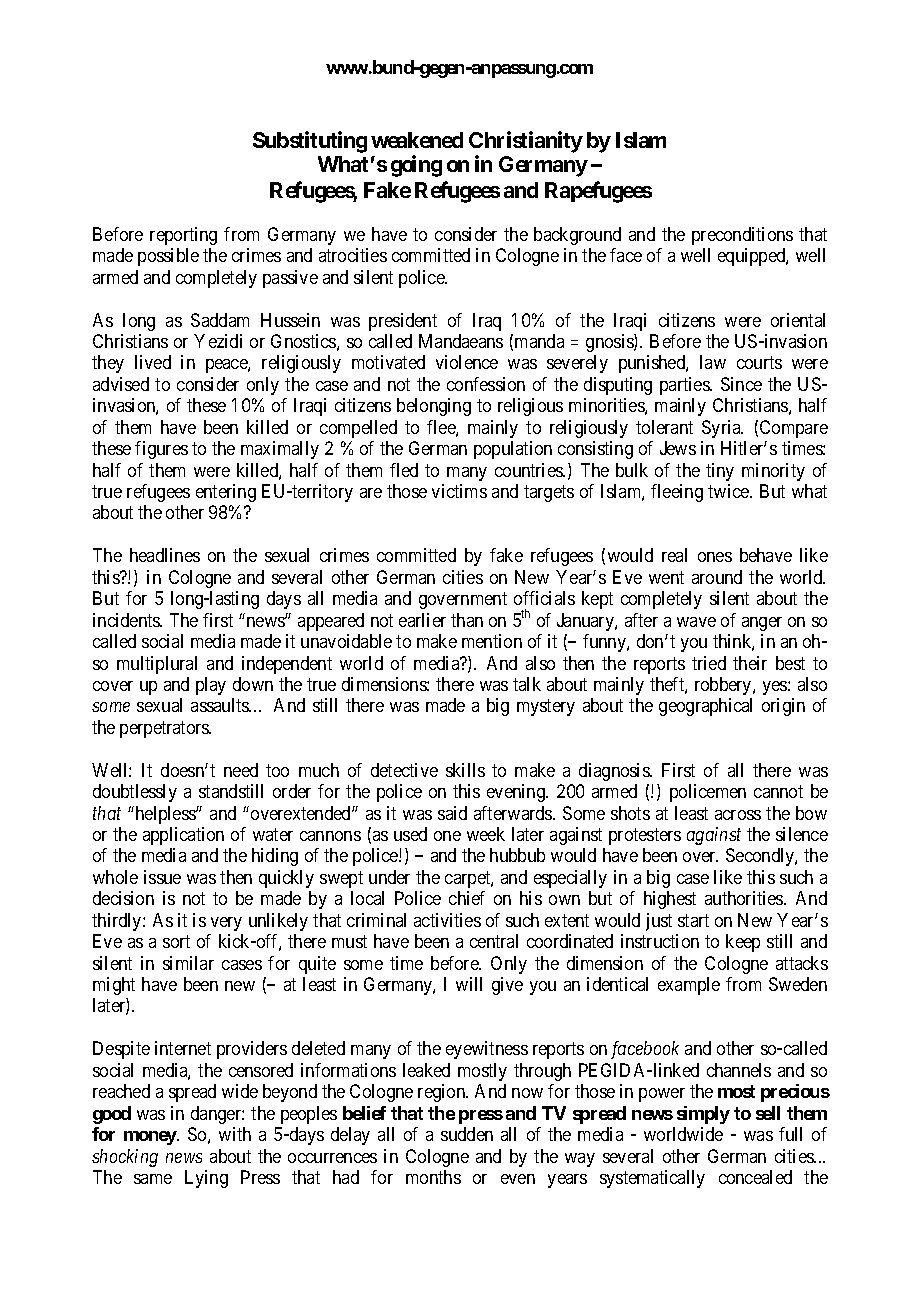  Describe the element at coordinates (416, 166) in the page. I see `going` at that location.
